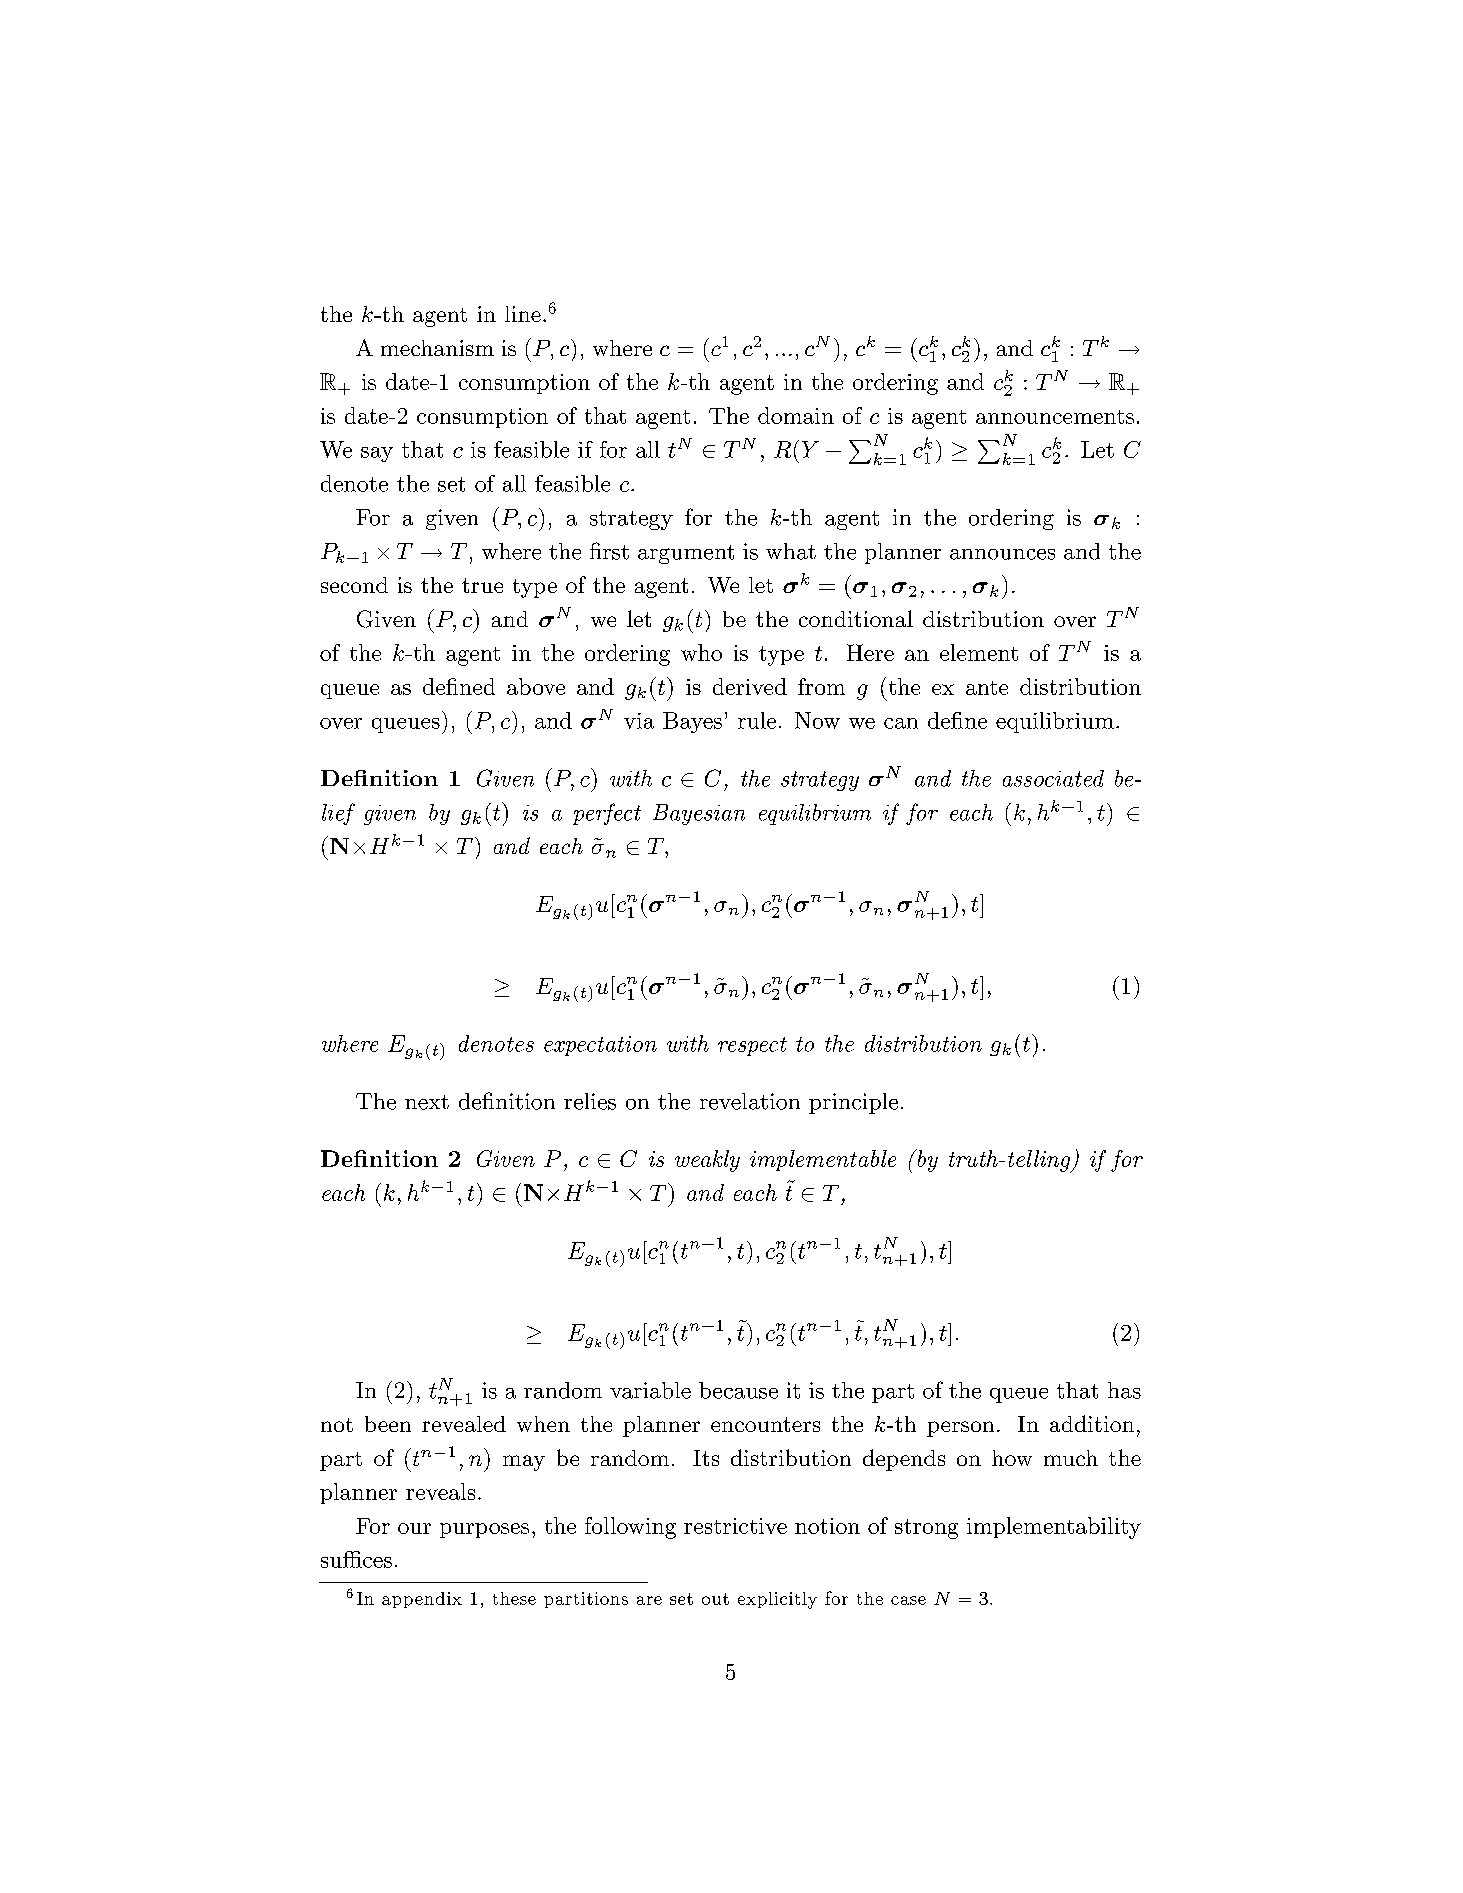 The image size is (1463, 1893). Describe the element at coordinates (536, 686) in the document. I see `above` at that location.
